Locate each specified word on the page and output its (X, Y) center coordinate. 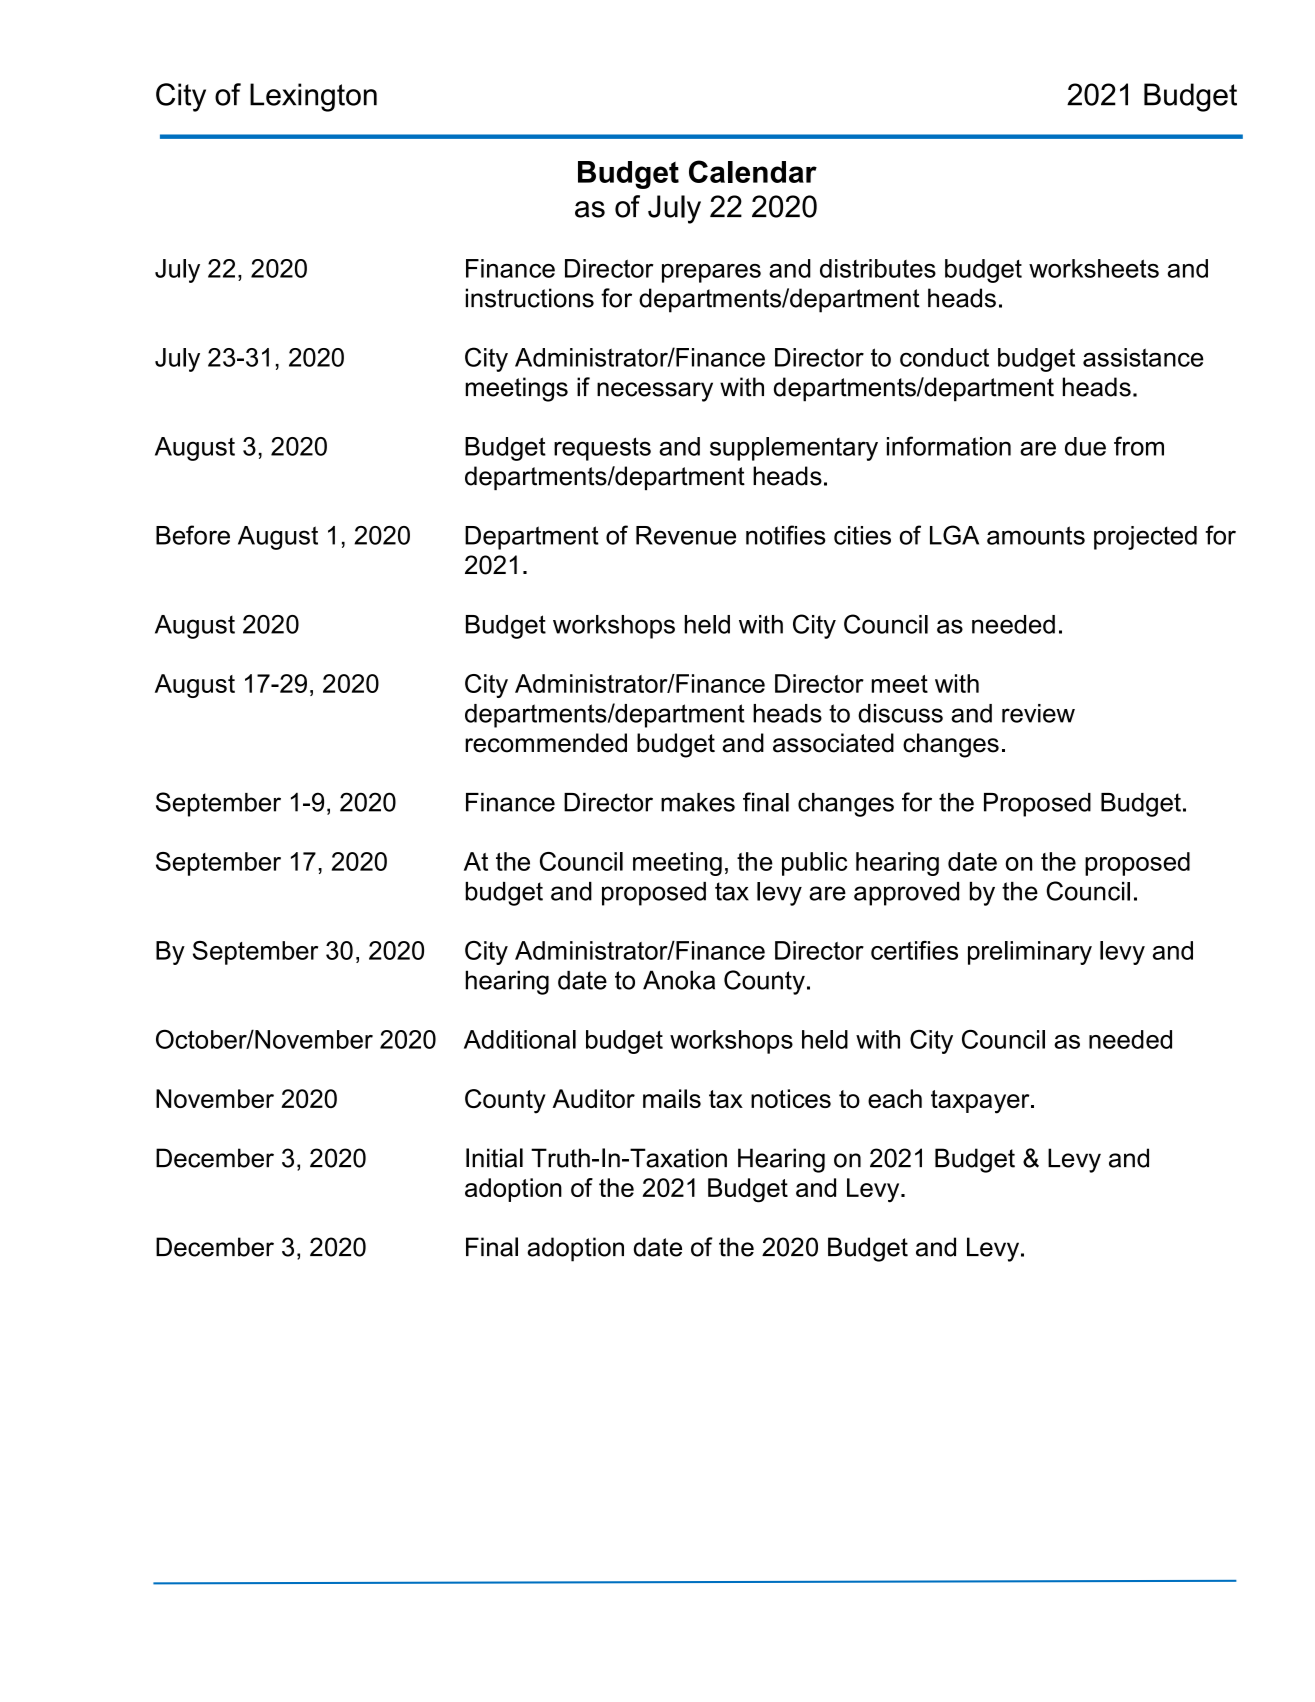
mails (672, 1098)
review (1038, 713)
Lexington (313, 97)
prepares (711, 273)
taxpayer (981, 1102)
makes (698, 802)
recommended (546, 743)
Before (193, 535)
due (1085, 446)
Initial (494, 1158)
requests (602, 449)
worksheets (1094, 268)
